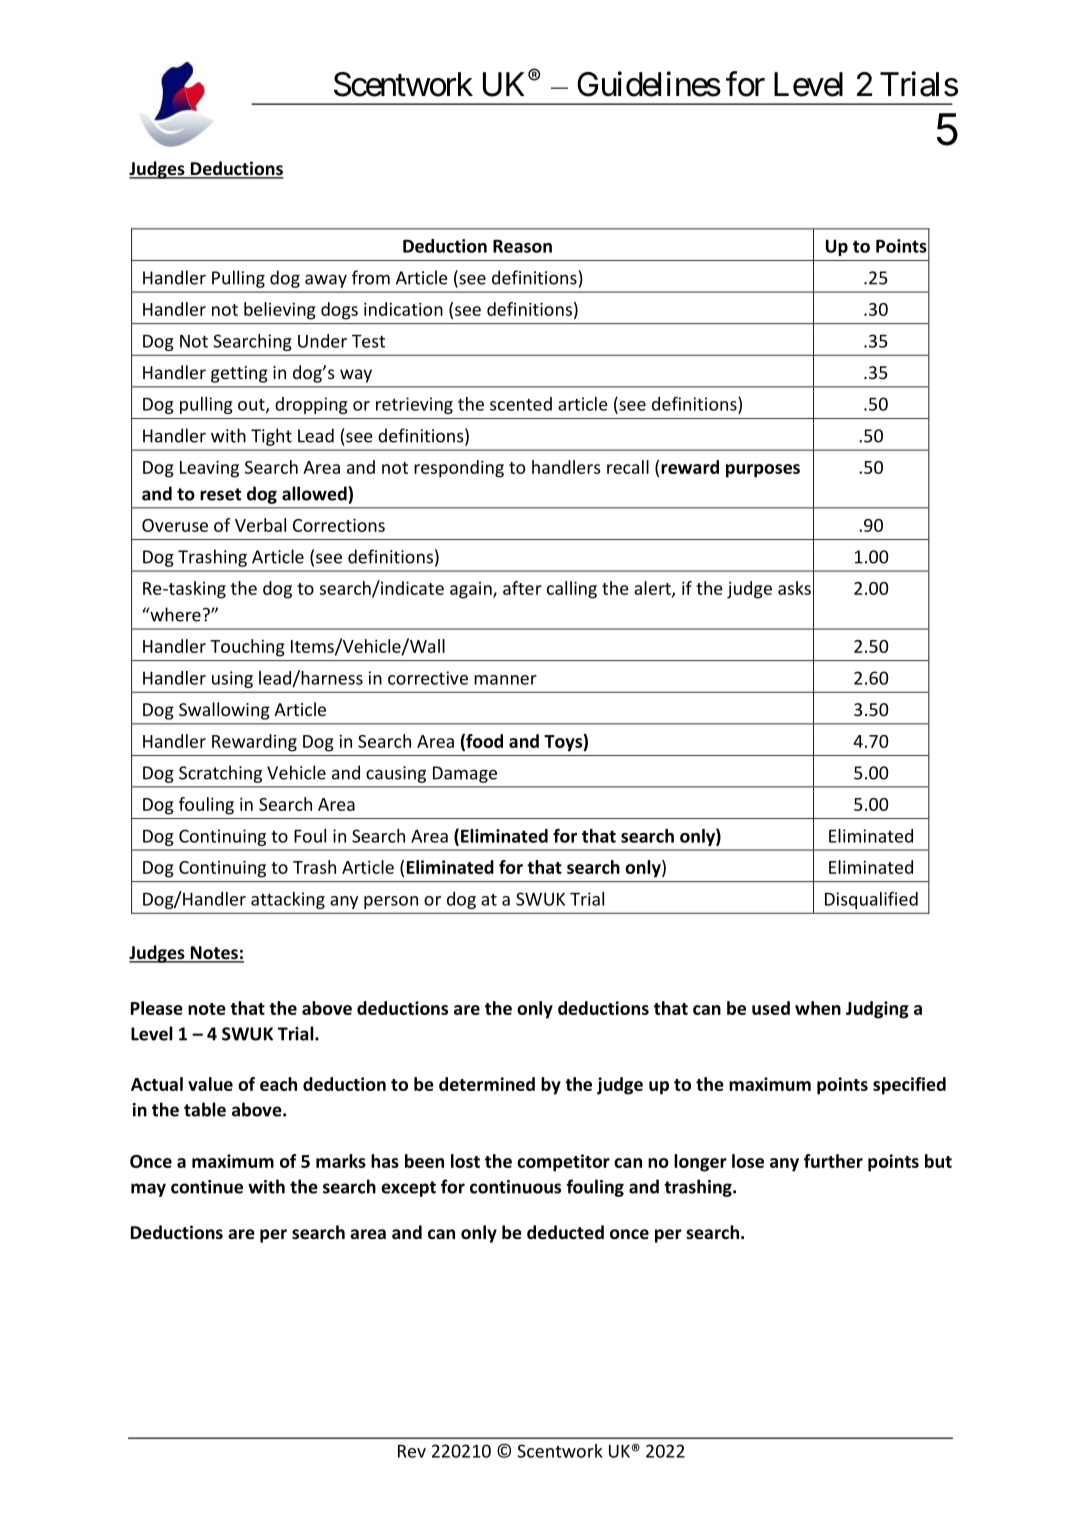 The image size is (1081, 1529). I want to click on Reason, so click(522, 246).
